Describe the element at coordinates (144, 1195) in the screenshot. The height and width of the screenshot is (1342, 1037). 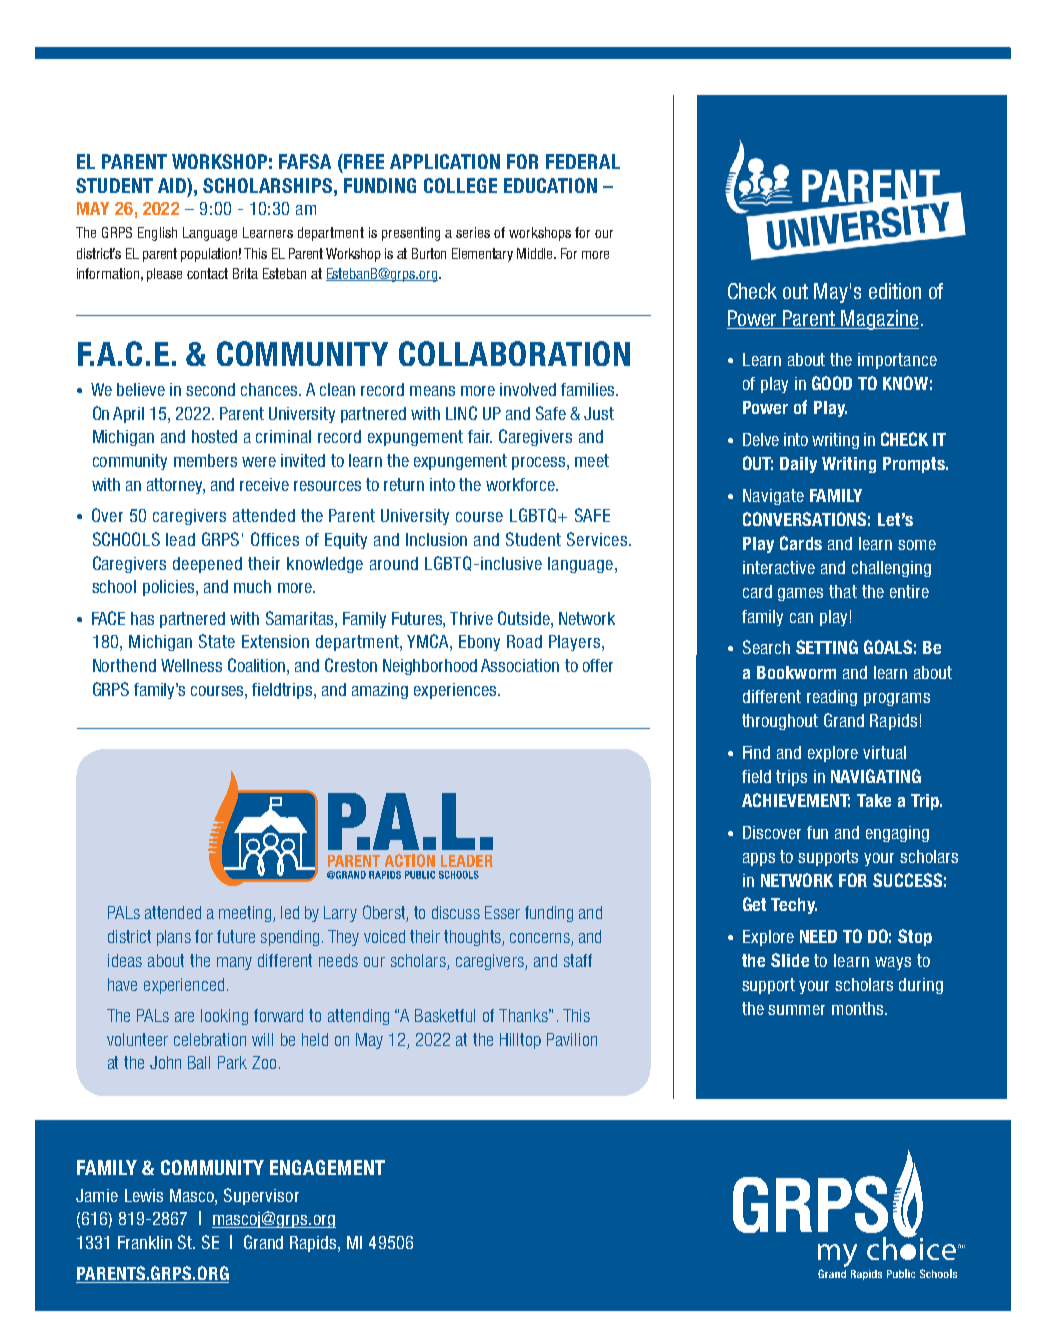
I see `Lewis` at that location.
